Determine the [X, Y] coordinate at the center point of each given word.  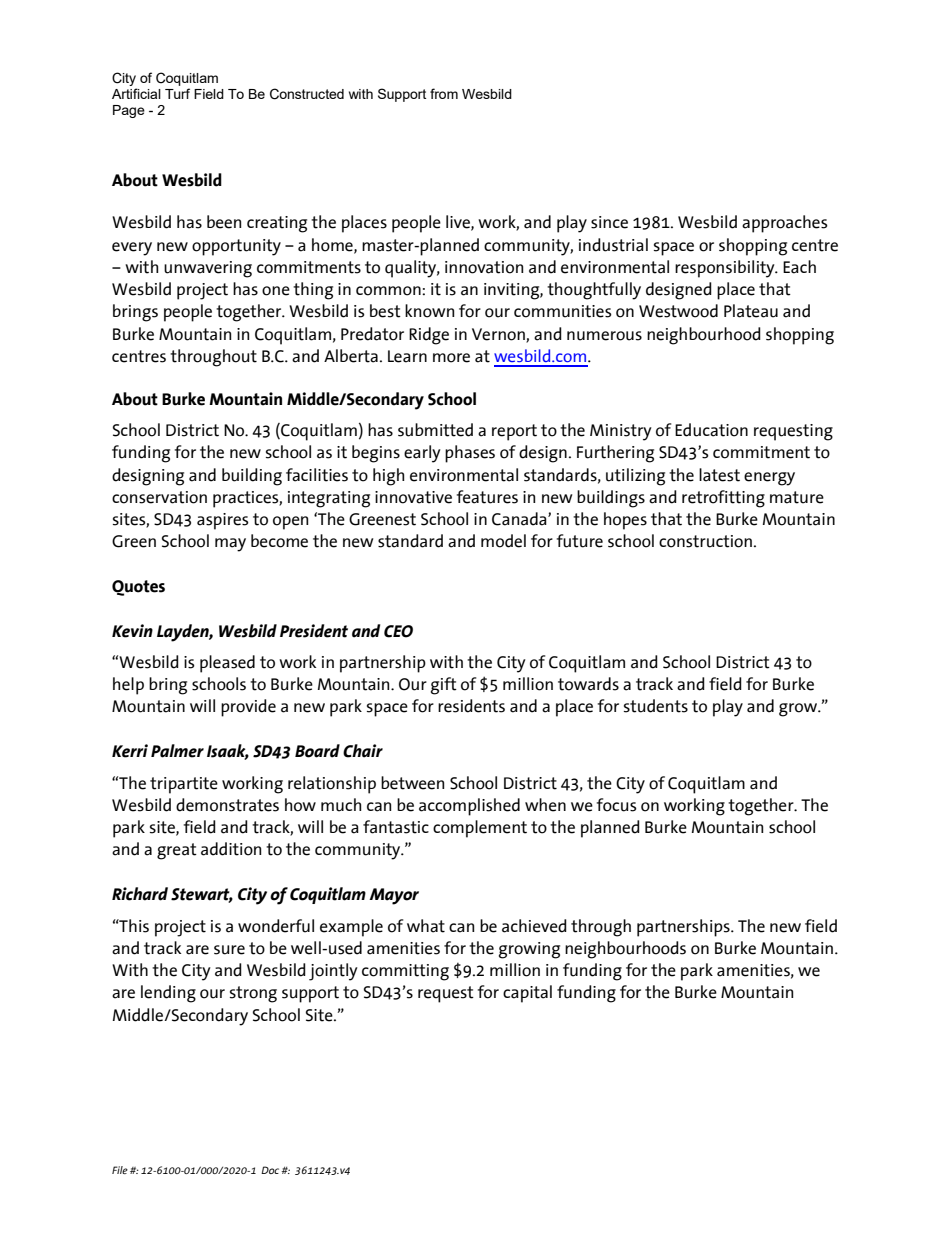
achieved [534, 926]
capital [527, 994]
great [177, 851]
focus [617, 805]
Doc [271, 1170]
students [656, 706]
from [444, 93]
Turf [177, 93]
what [426, 926]
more [451, 358]
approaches [785, 224]
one [276, 291]
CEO [398, 631]
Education [711, 430]
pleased [227, 664]
